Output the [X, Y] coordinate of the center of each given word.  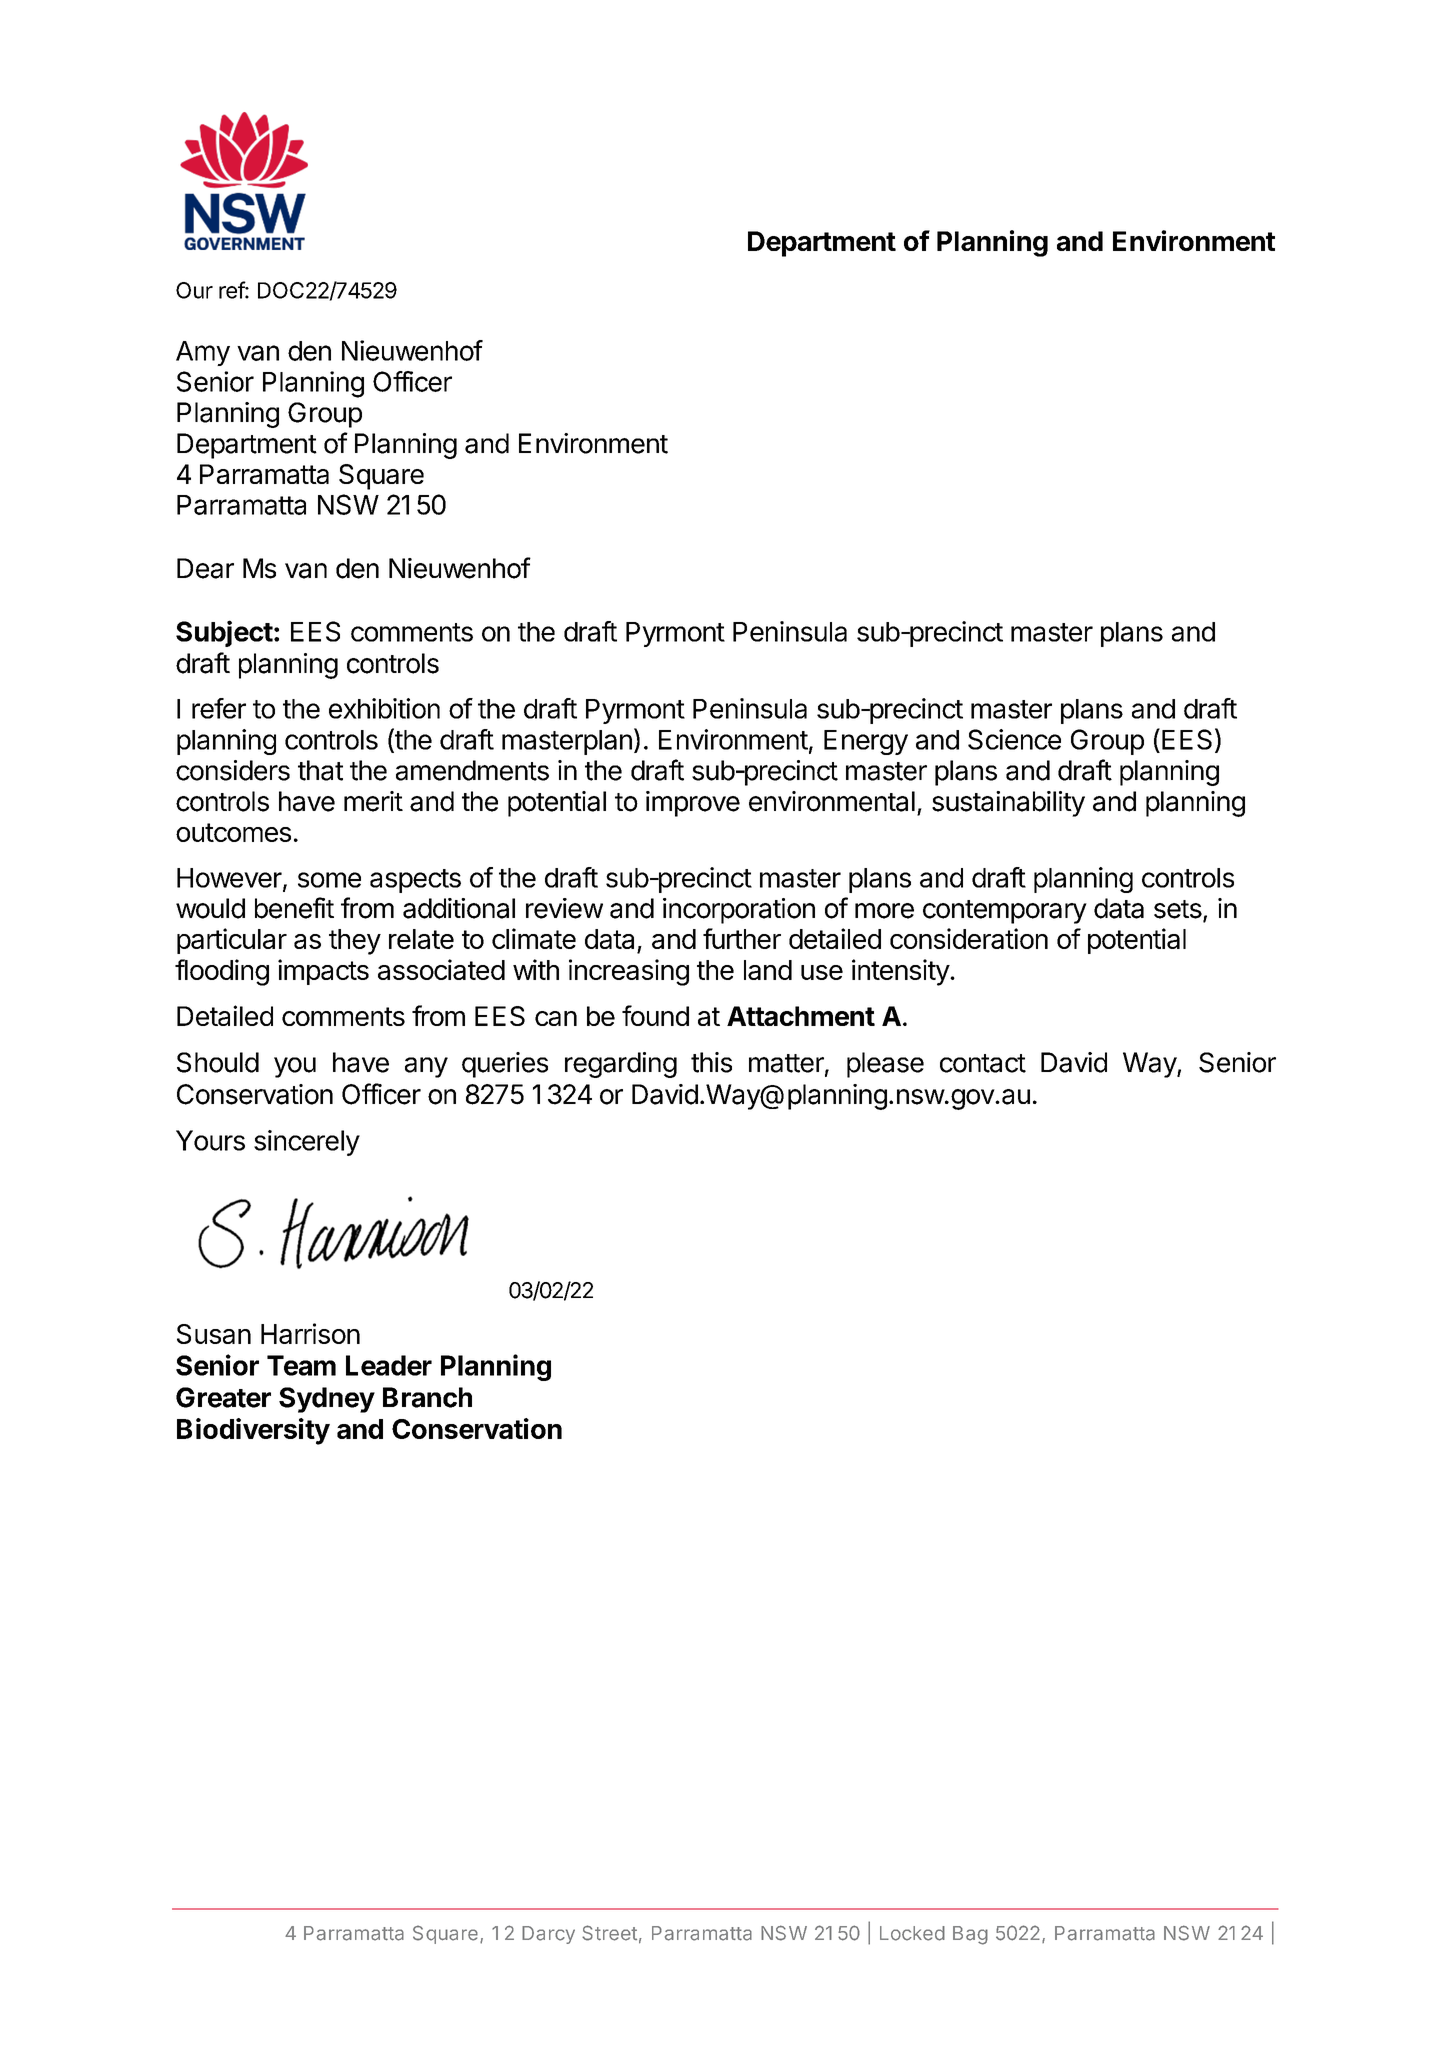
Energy [866, 742]
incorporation [739, 911]
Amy [203, 353]
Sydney [327, 1400]
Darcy [548, 1935]
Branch [427, 1397]
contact [983, 1063]
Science [1014, 739]
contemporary [1005, 912]
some [329, 880]
